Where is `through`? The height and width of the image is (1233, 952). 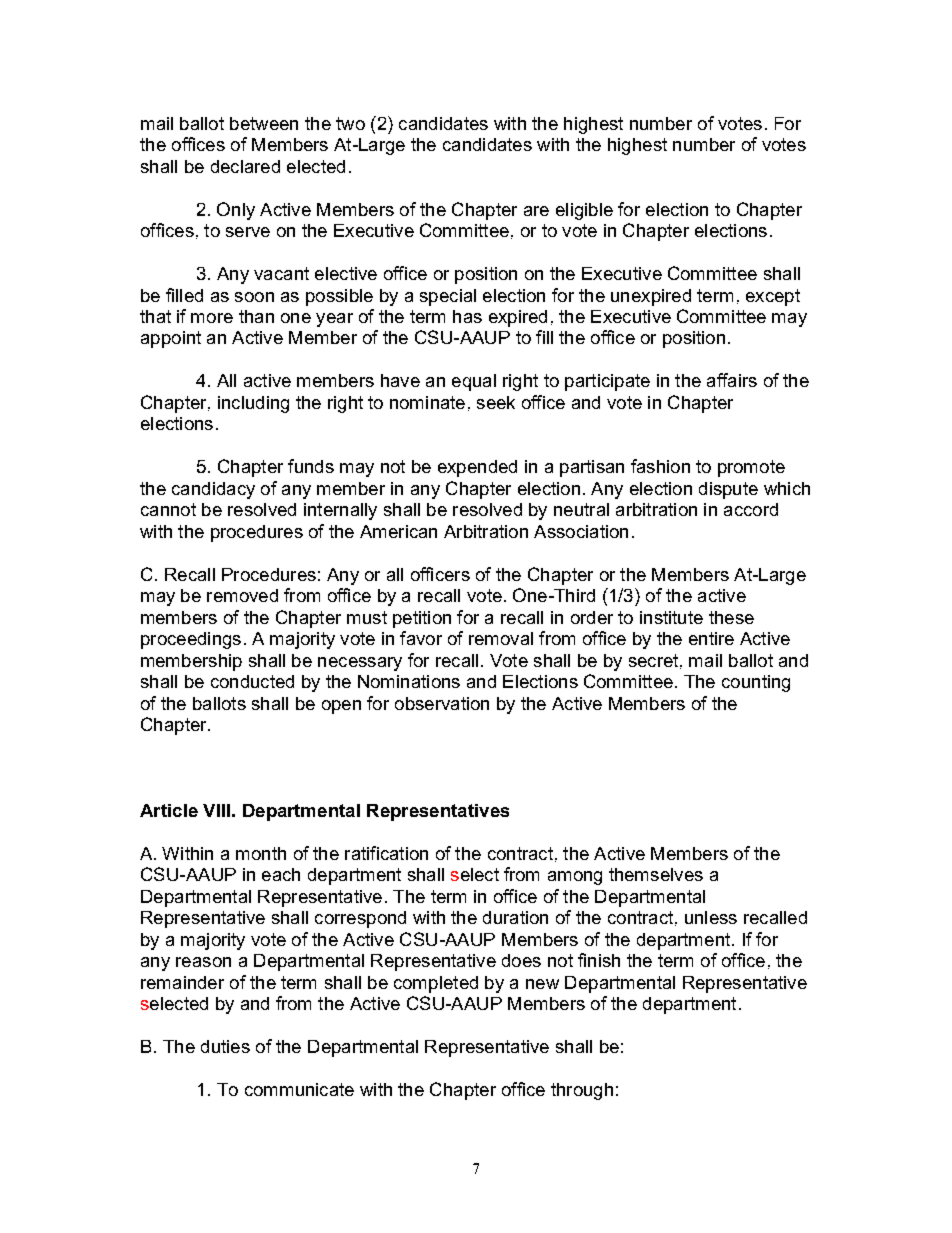
through is located at coordinates (582, 1091).
